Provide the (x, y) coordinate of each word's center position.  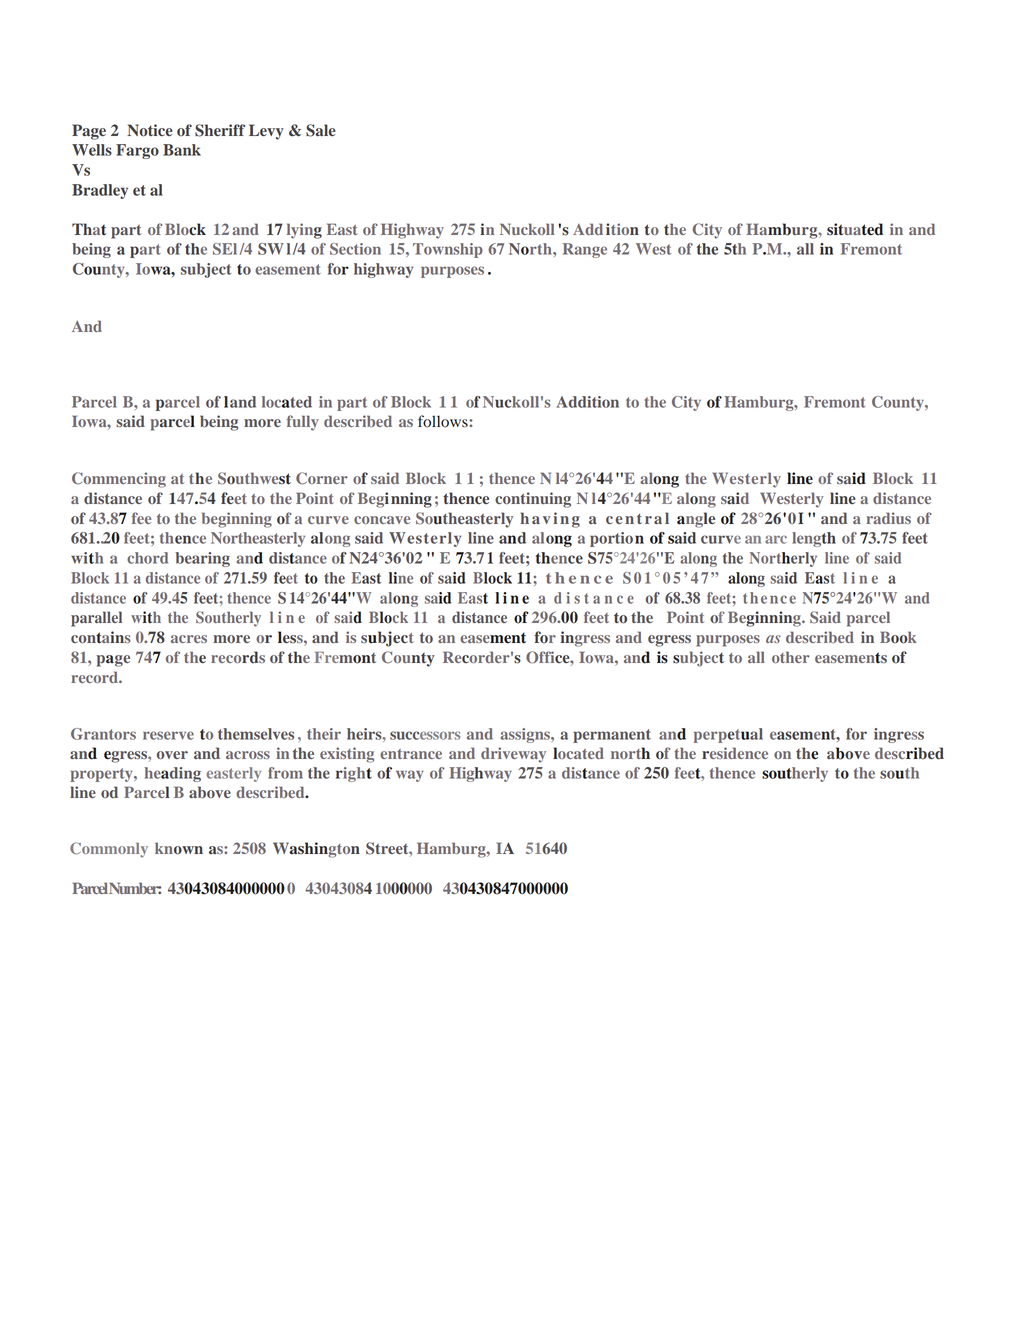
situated (855, 229)
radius (888, 518)
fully (303, 423)
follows (444, 421)
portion (617, 539)
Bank (182, 150)
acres (189, 639)
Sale (321, 130)
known (179, 848)
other (791, 657)
